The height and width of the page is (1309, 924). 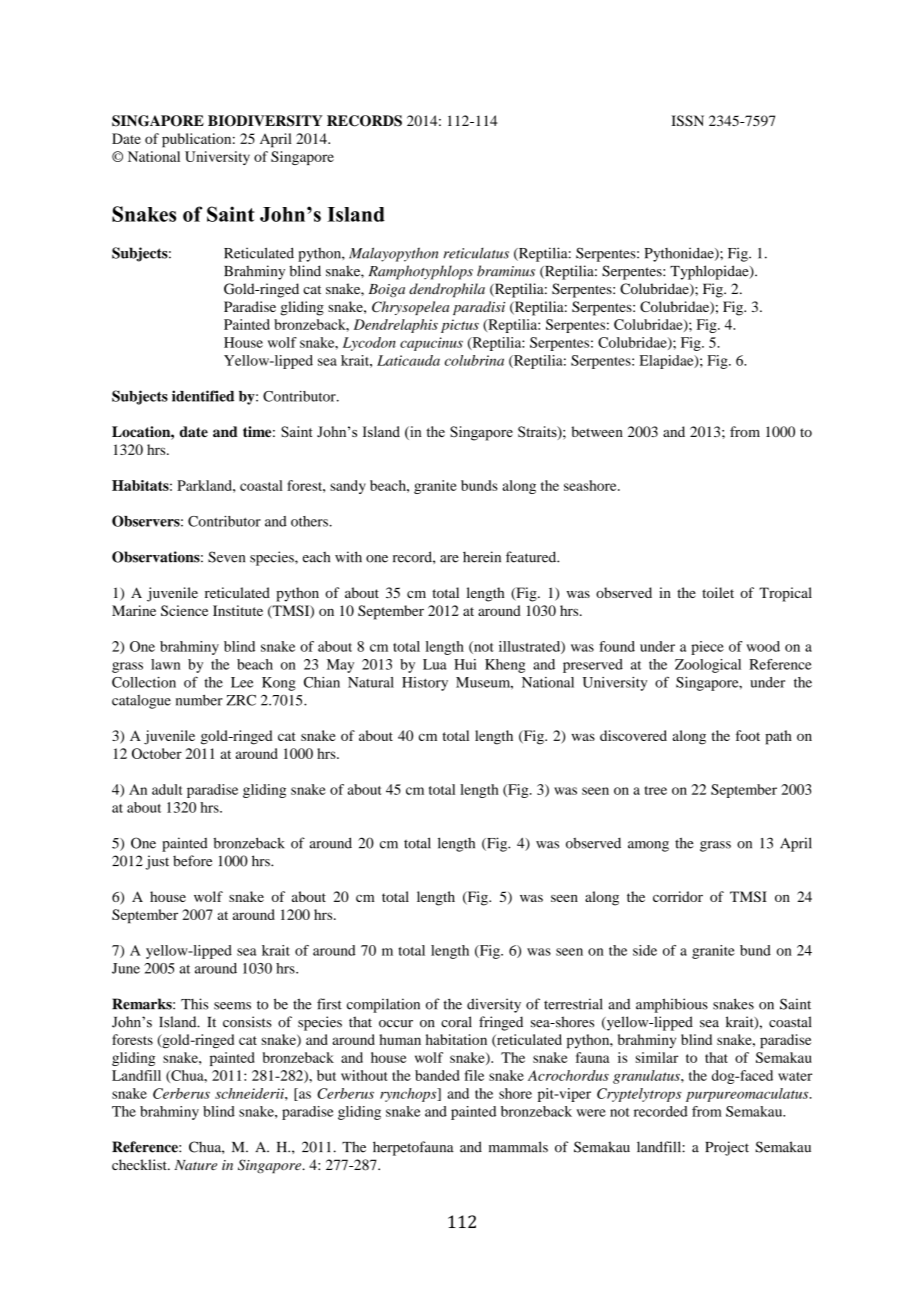 I want to click on mammals, so click(x=518, y=1147).
